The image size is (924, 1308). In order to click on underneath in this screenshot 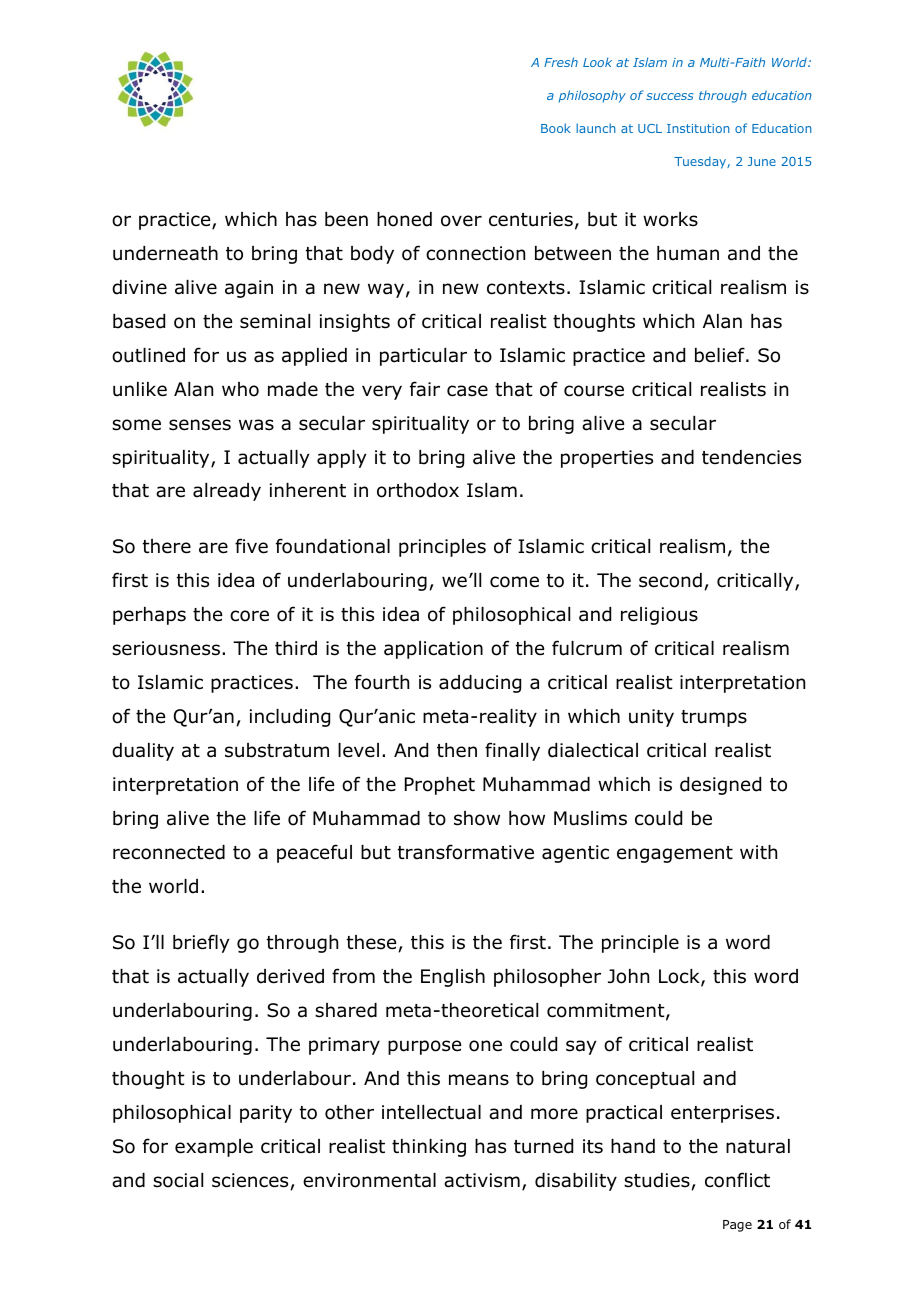, I will do `click(165, 253)`.
